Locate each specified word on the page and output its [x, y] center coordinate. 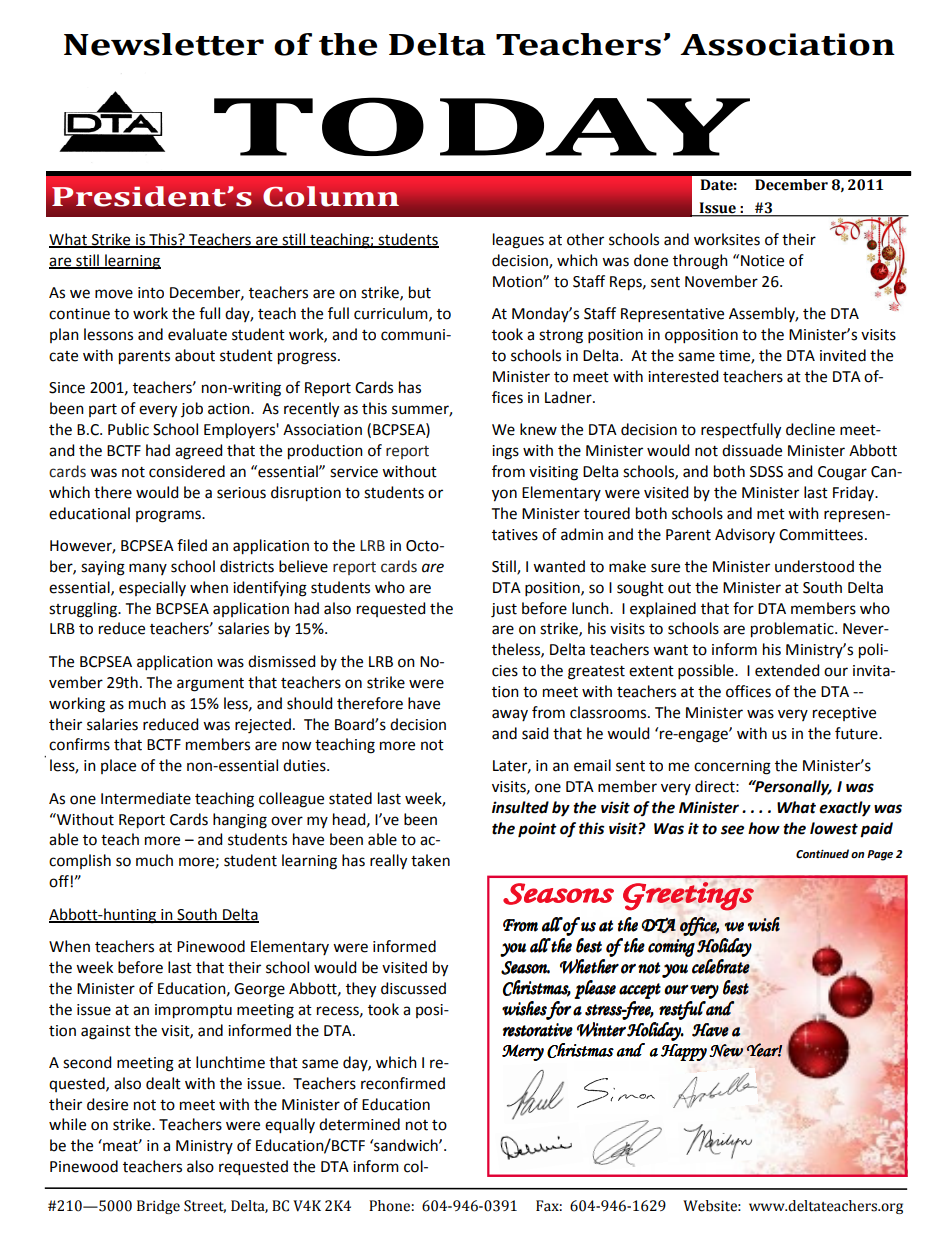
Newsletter [164, 44]
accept [640, 991]
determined [359, 1124]
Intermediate [146, 798]
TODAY [482, 126]
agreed [198, 452]
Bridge [158, 1207]
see [732, 830]
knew [538, 429]
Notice [762, 261]
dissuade [752, 450]
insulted [520, 807]
